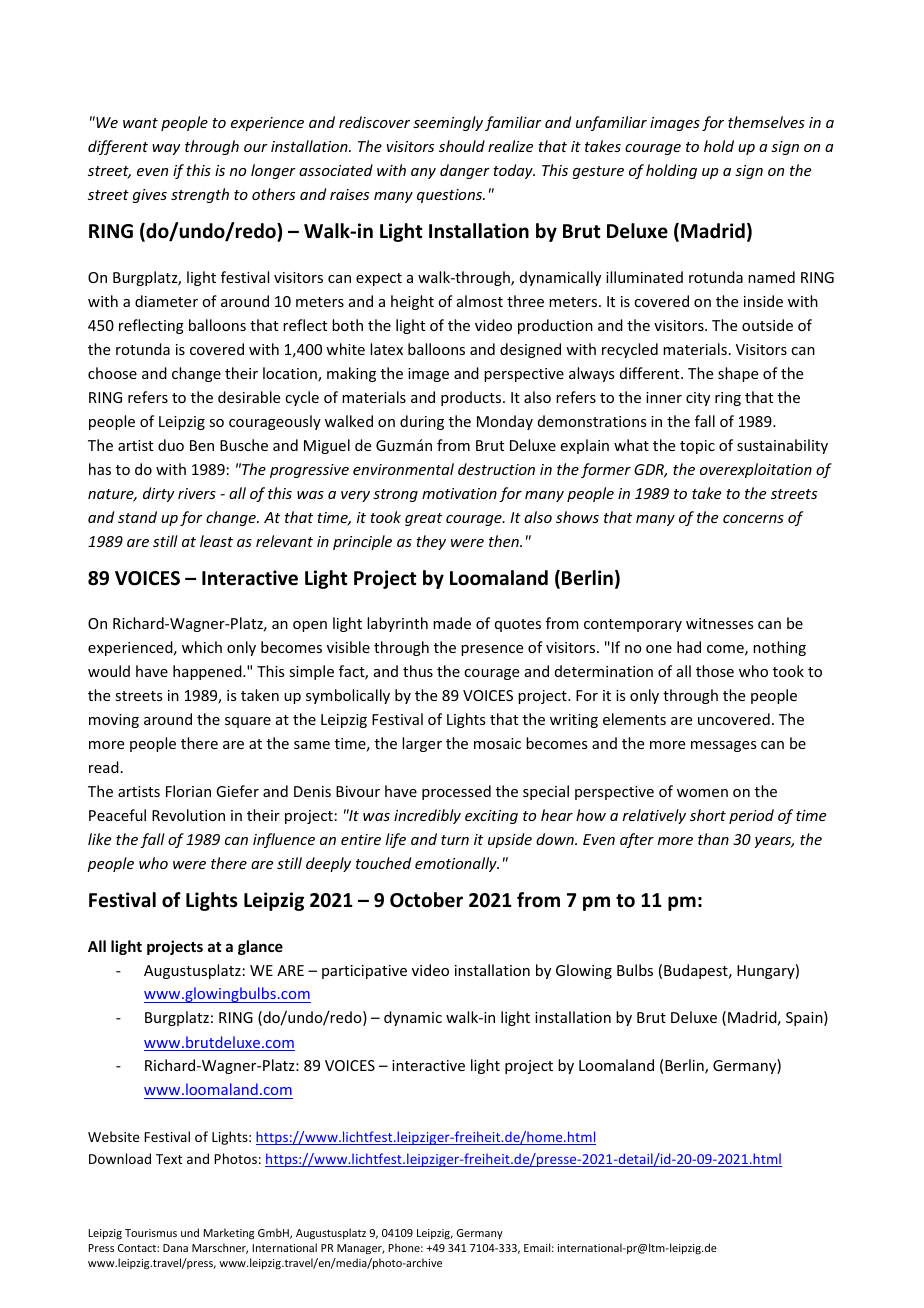 This screenshot has width=924, height=1308. Describe the element at coordinates (260, 947) in the screenshot. I see `glance` at that location.
